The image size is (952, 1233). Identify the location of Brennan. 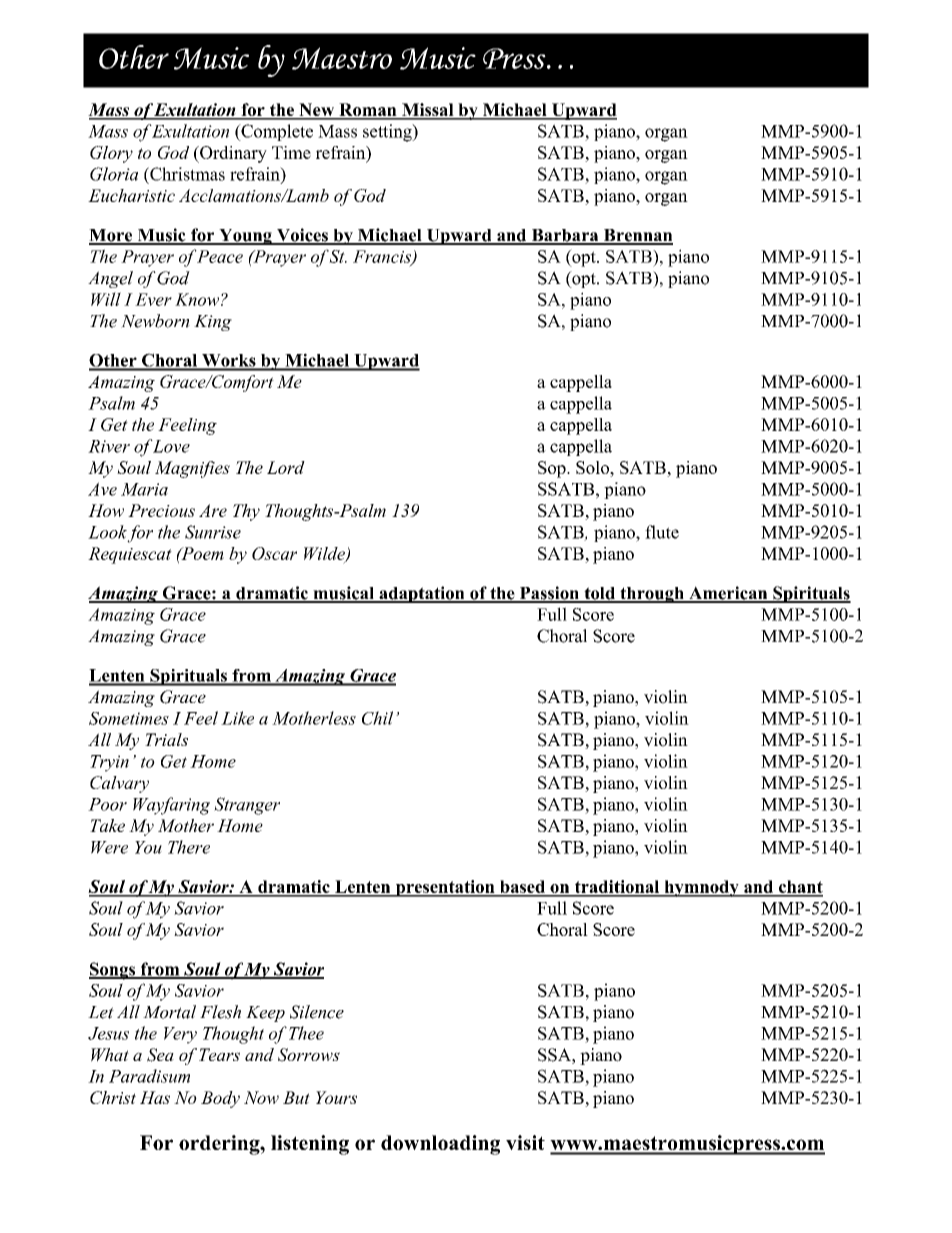
(637, 236).
